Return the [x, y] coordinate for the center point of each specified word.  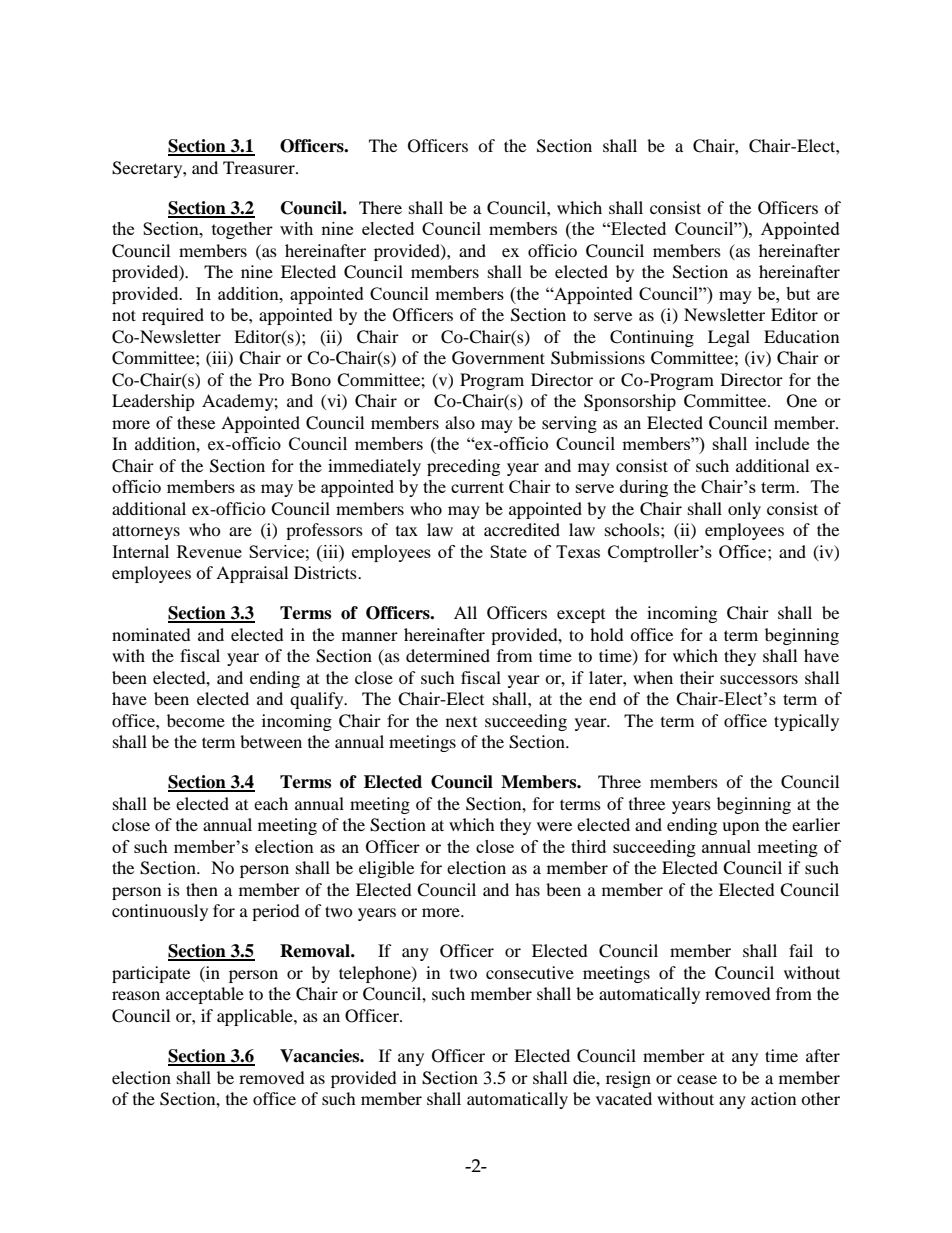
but [798, 293]
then [202, 889]
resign [628, 1079]
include [782, 443]
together [242, 230]
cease [697, 1079]
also [460, 422]
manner [370, 636]
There [380, 207]
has [527, 889]
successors [759, 679]
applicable [256, 1017]
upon [740, 828]
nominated [151, 634]
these [196, 422]
